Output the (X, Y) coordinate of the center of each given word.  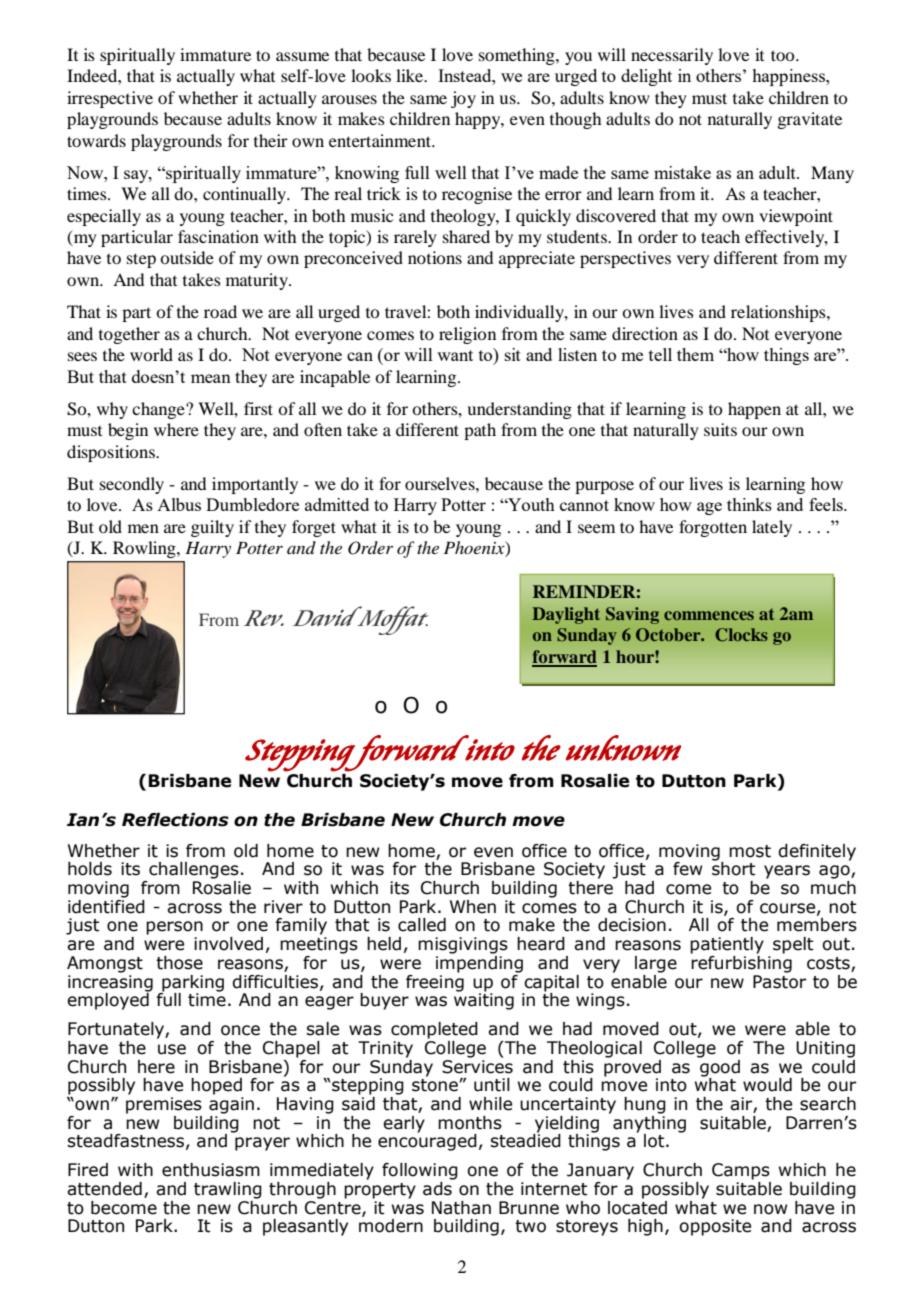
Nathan (461, 1208)
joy (463, 99)
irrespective (110, 99)
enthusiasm (211, 1170)
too (784, 55)
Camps (741, 1171)
